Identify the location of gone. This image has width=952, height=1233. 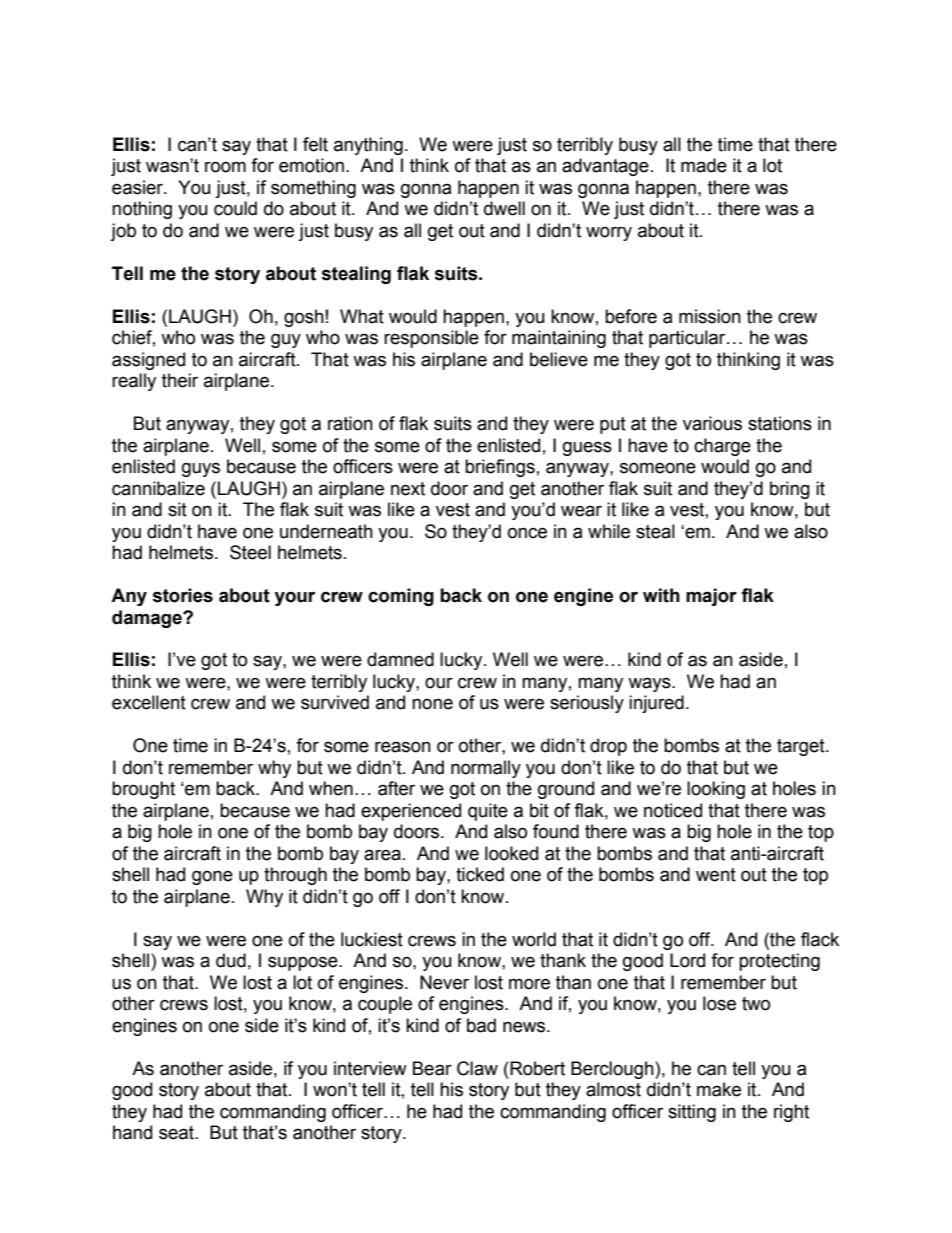
(212, 877).
